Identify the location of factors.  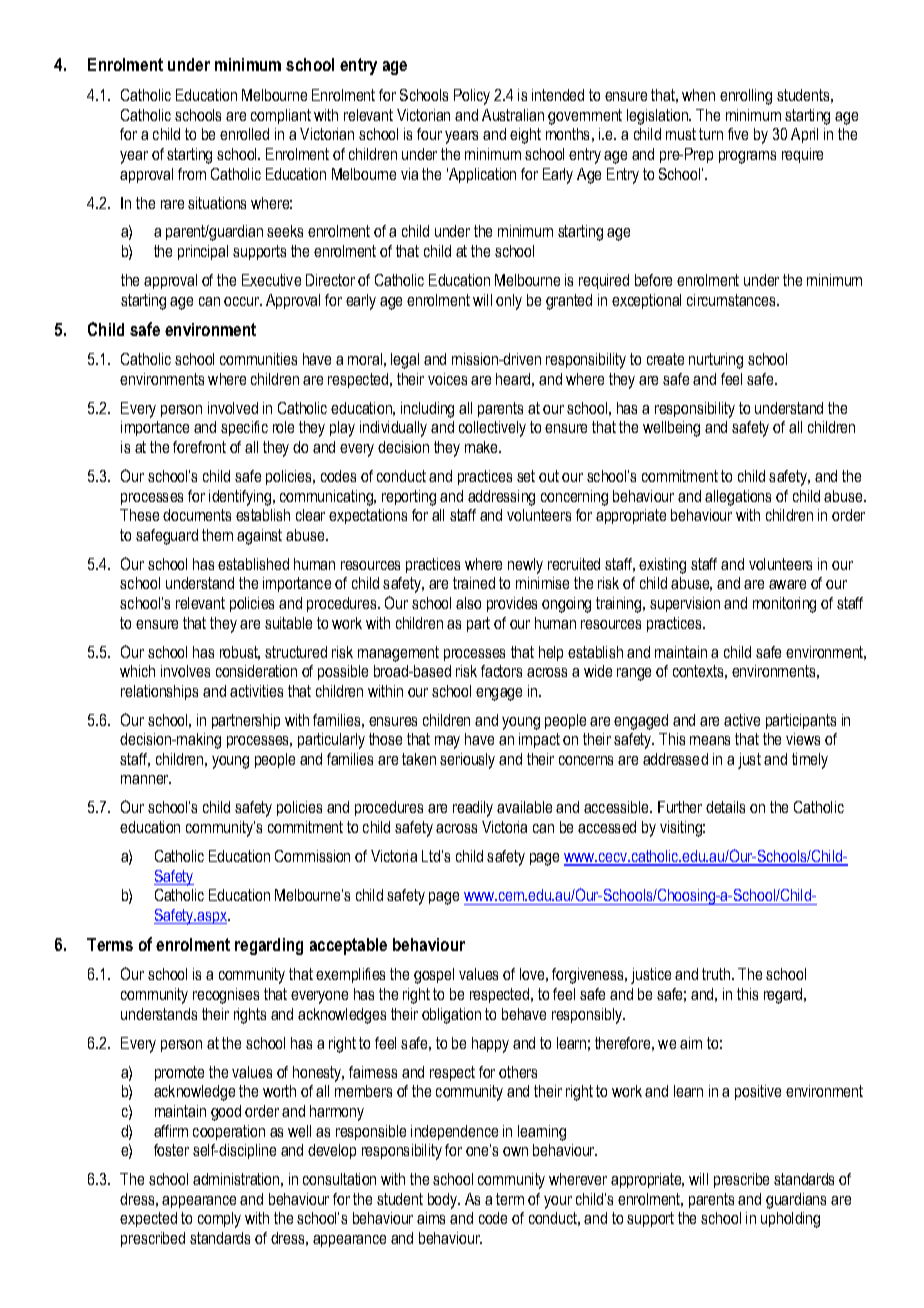
(501, 671).
